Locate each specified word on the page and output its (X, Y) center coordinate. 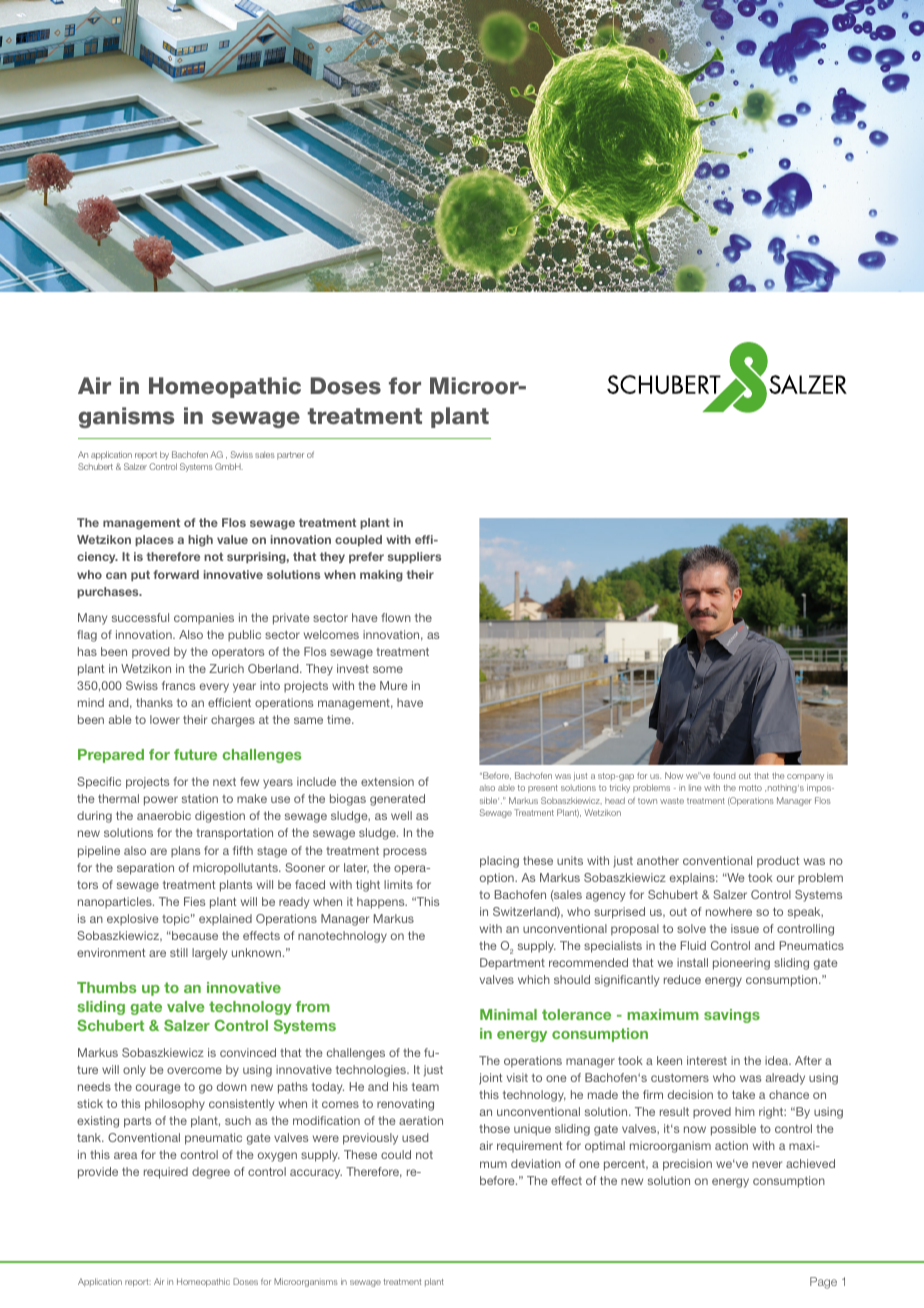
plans (185, 852)
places (154, 540)
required (166, 1173)
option (498, 879)
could (396, 1154)
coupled (358, 540)
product (778, 862)
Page (823, 1283)
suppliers (414, 557)
